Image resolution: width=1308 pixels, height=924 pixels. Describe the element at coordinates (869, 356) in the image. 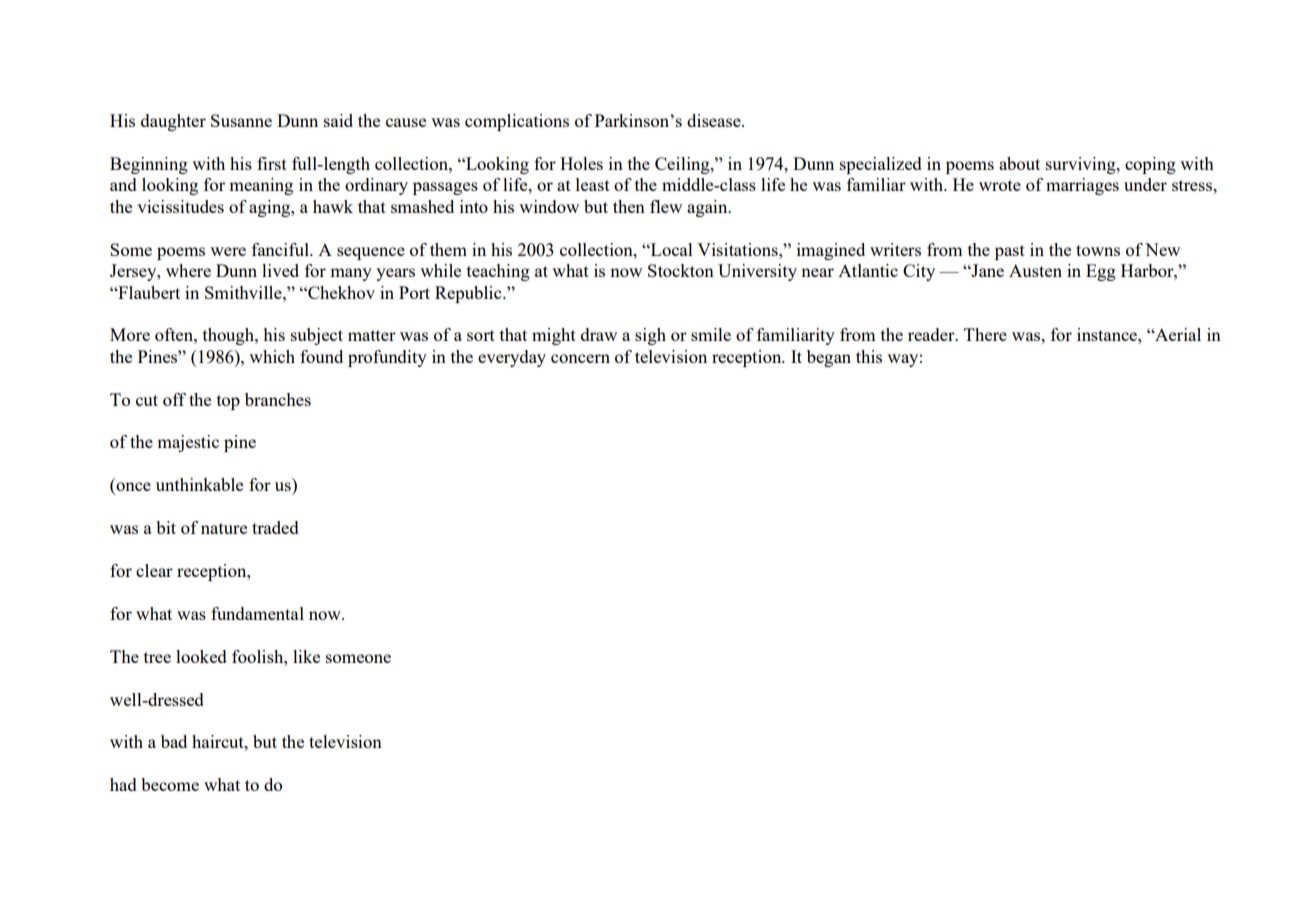

I see `this` at that location.
